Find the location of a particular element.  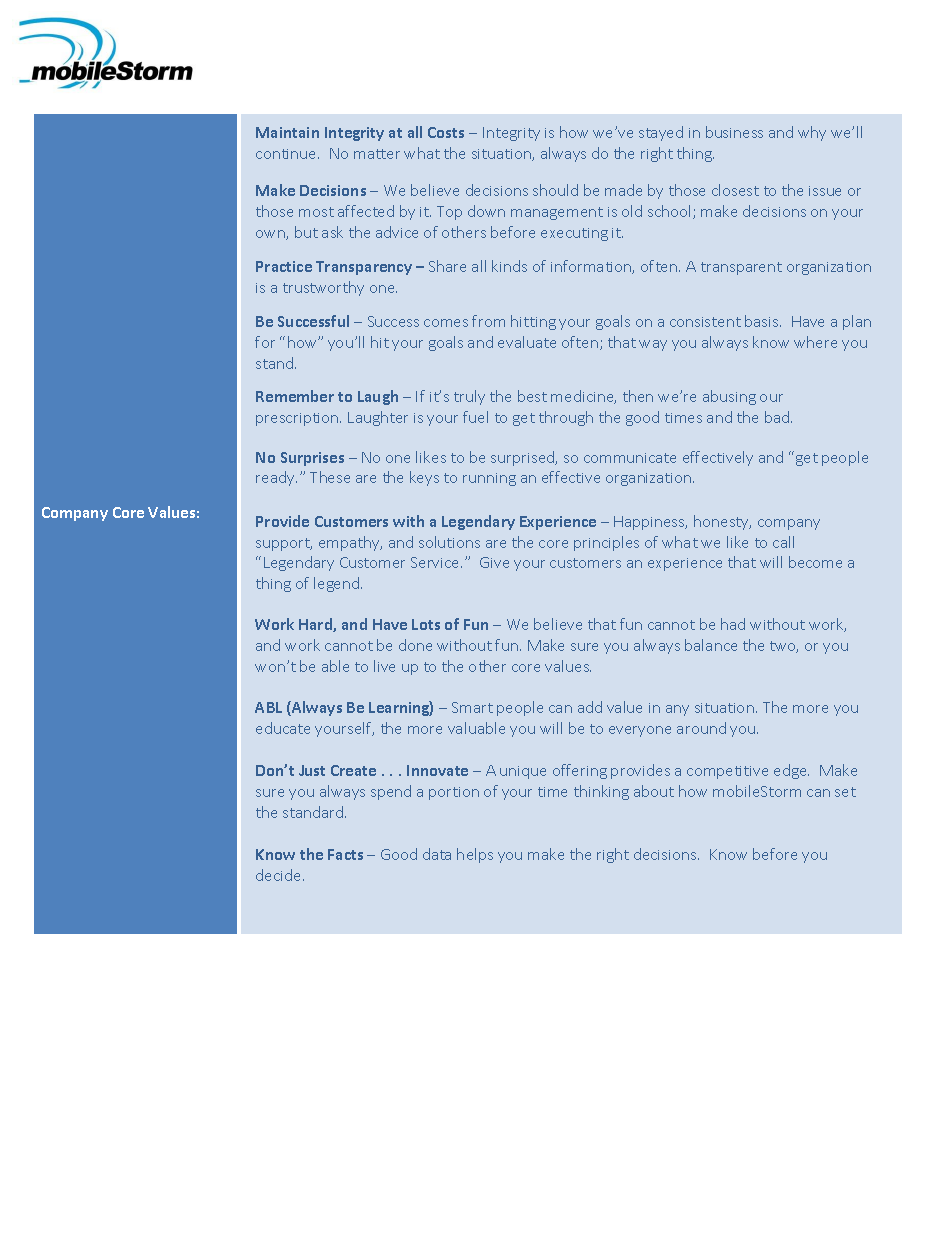

why is located at coordinates (812, 133).
